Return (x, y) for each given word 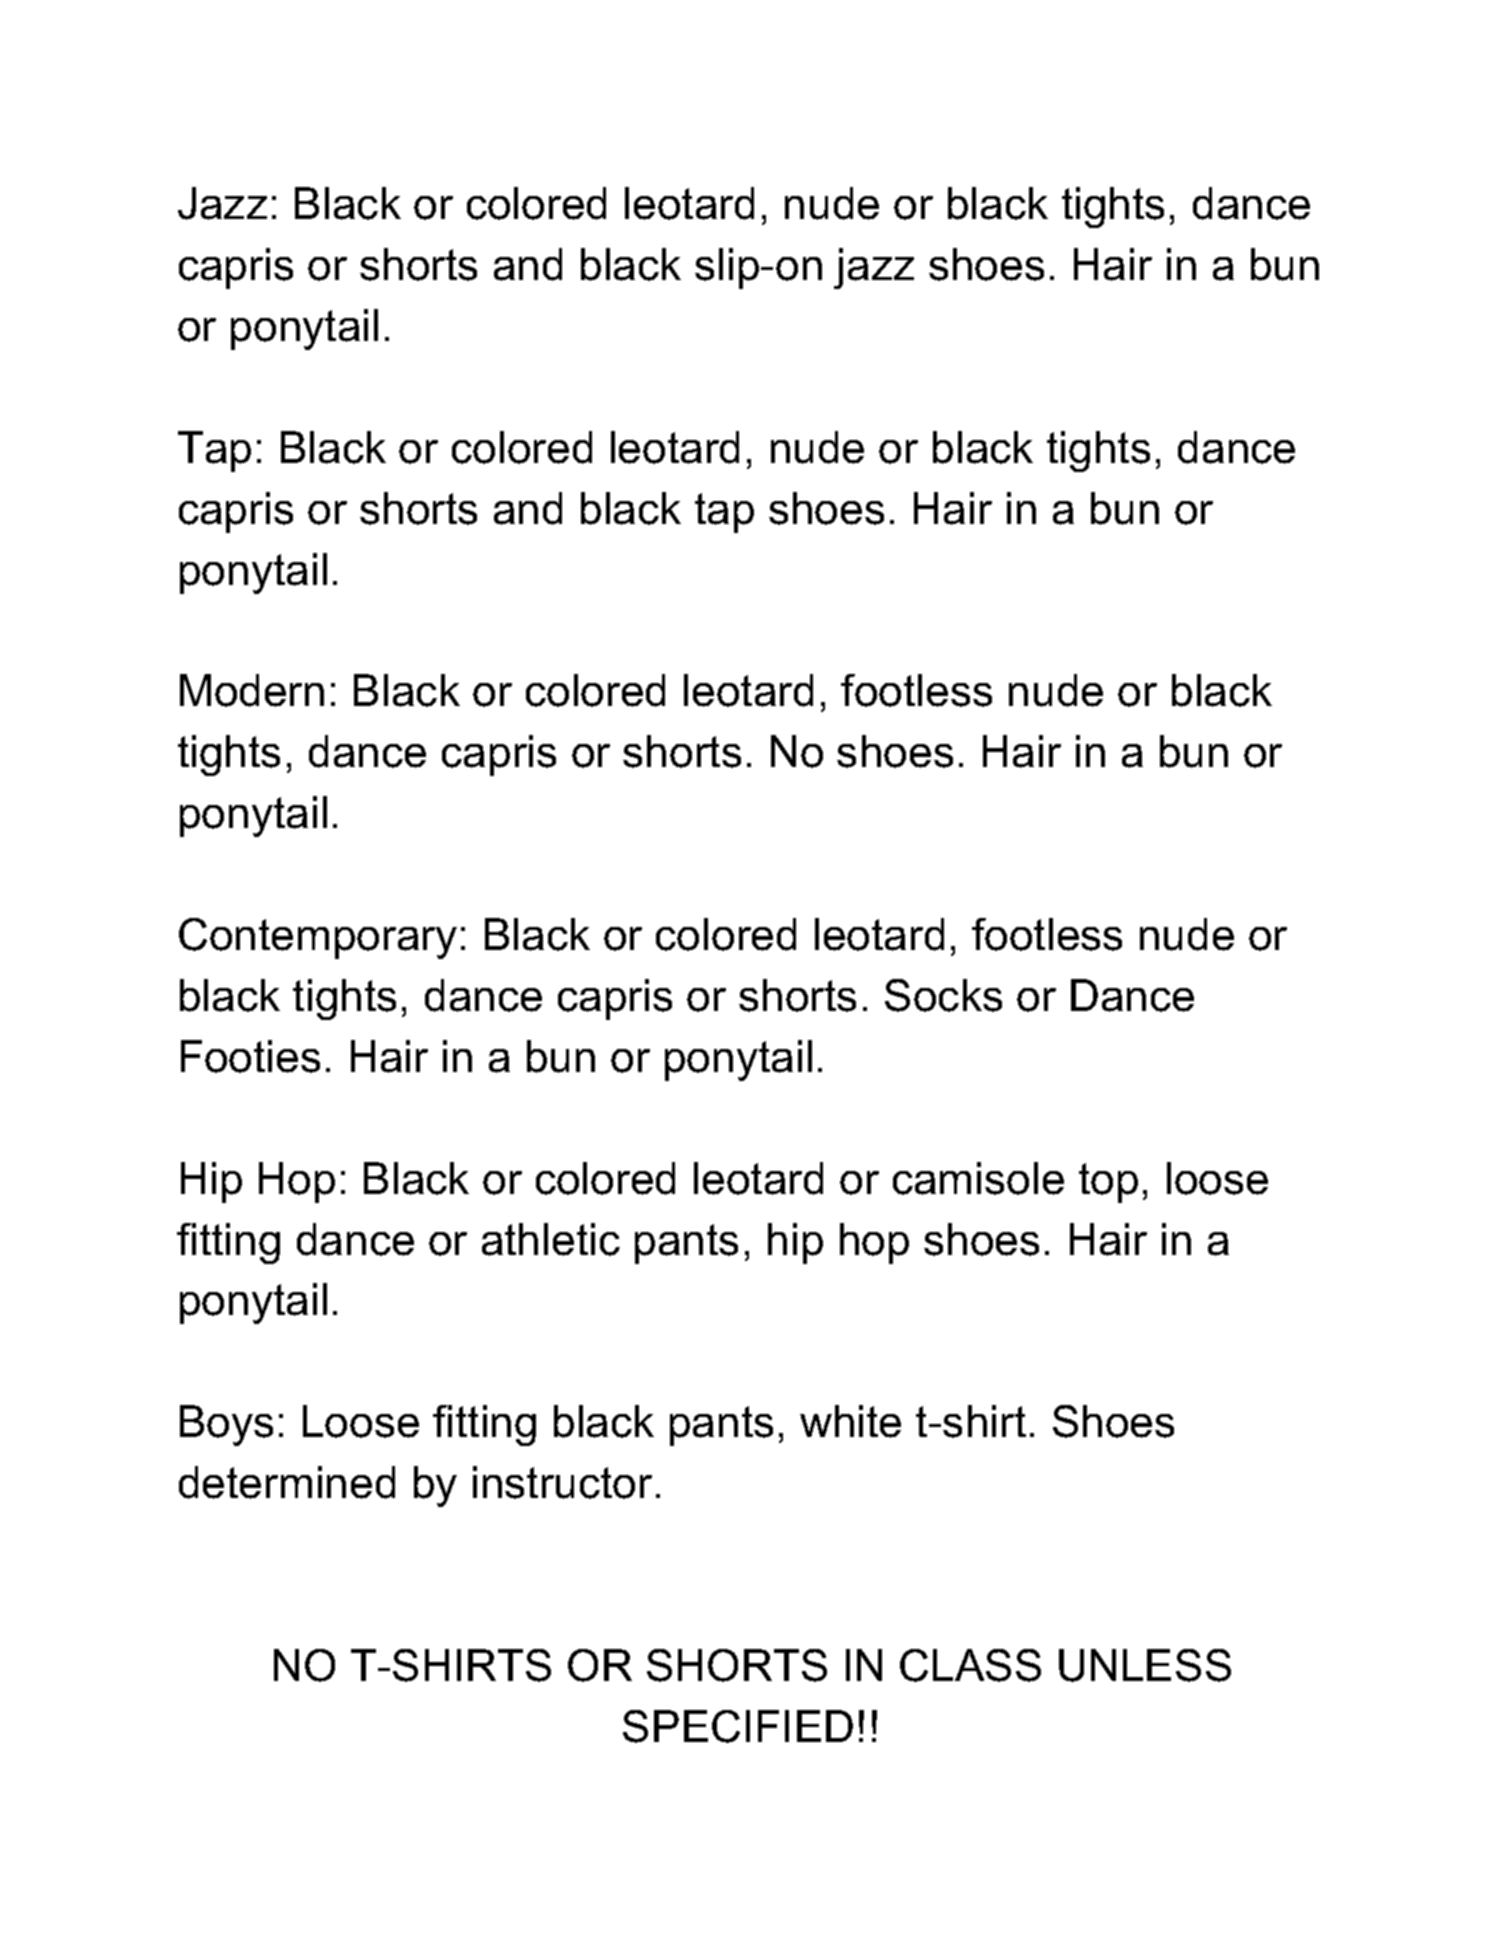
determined (287, 1482)
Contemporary (318, 938)
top (1108, 1183)
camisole (978, 1178)
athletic (551, 1239)
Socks (943, 995)
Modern (252, 690)
